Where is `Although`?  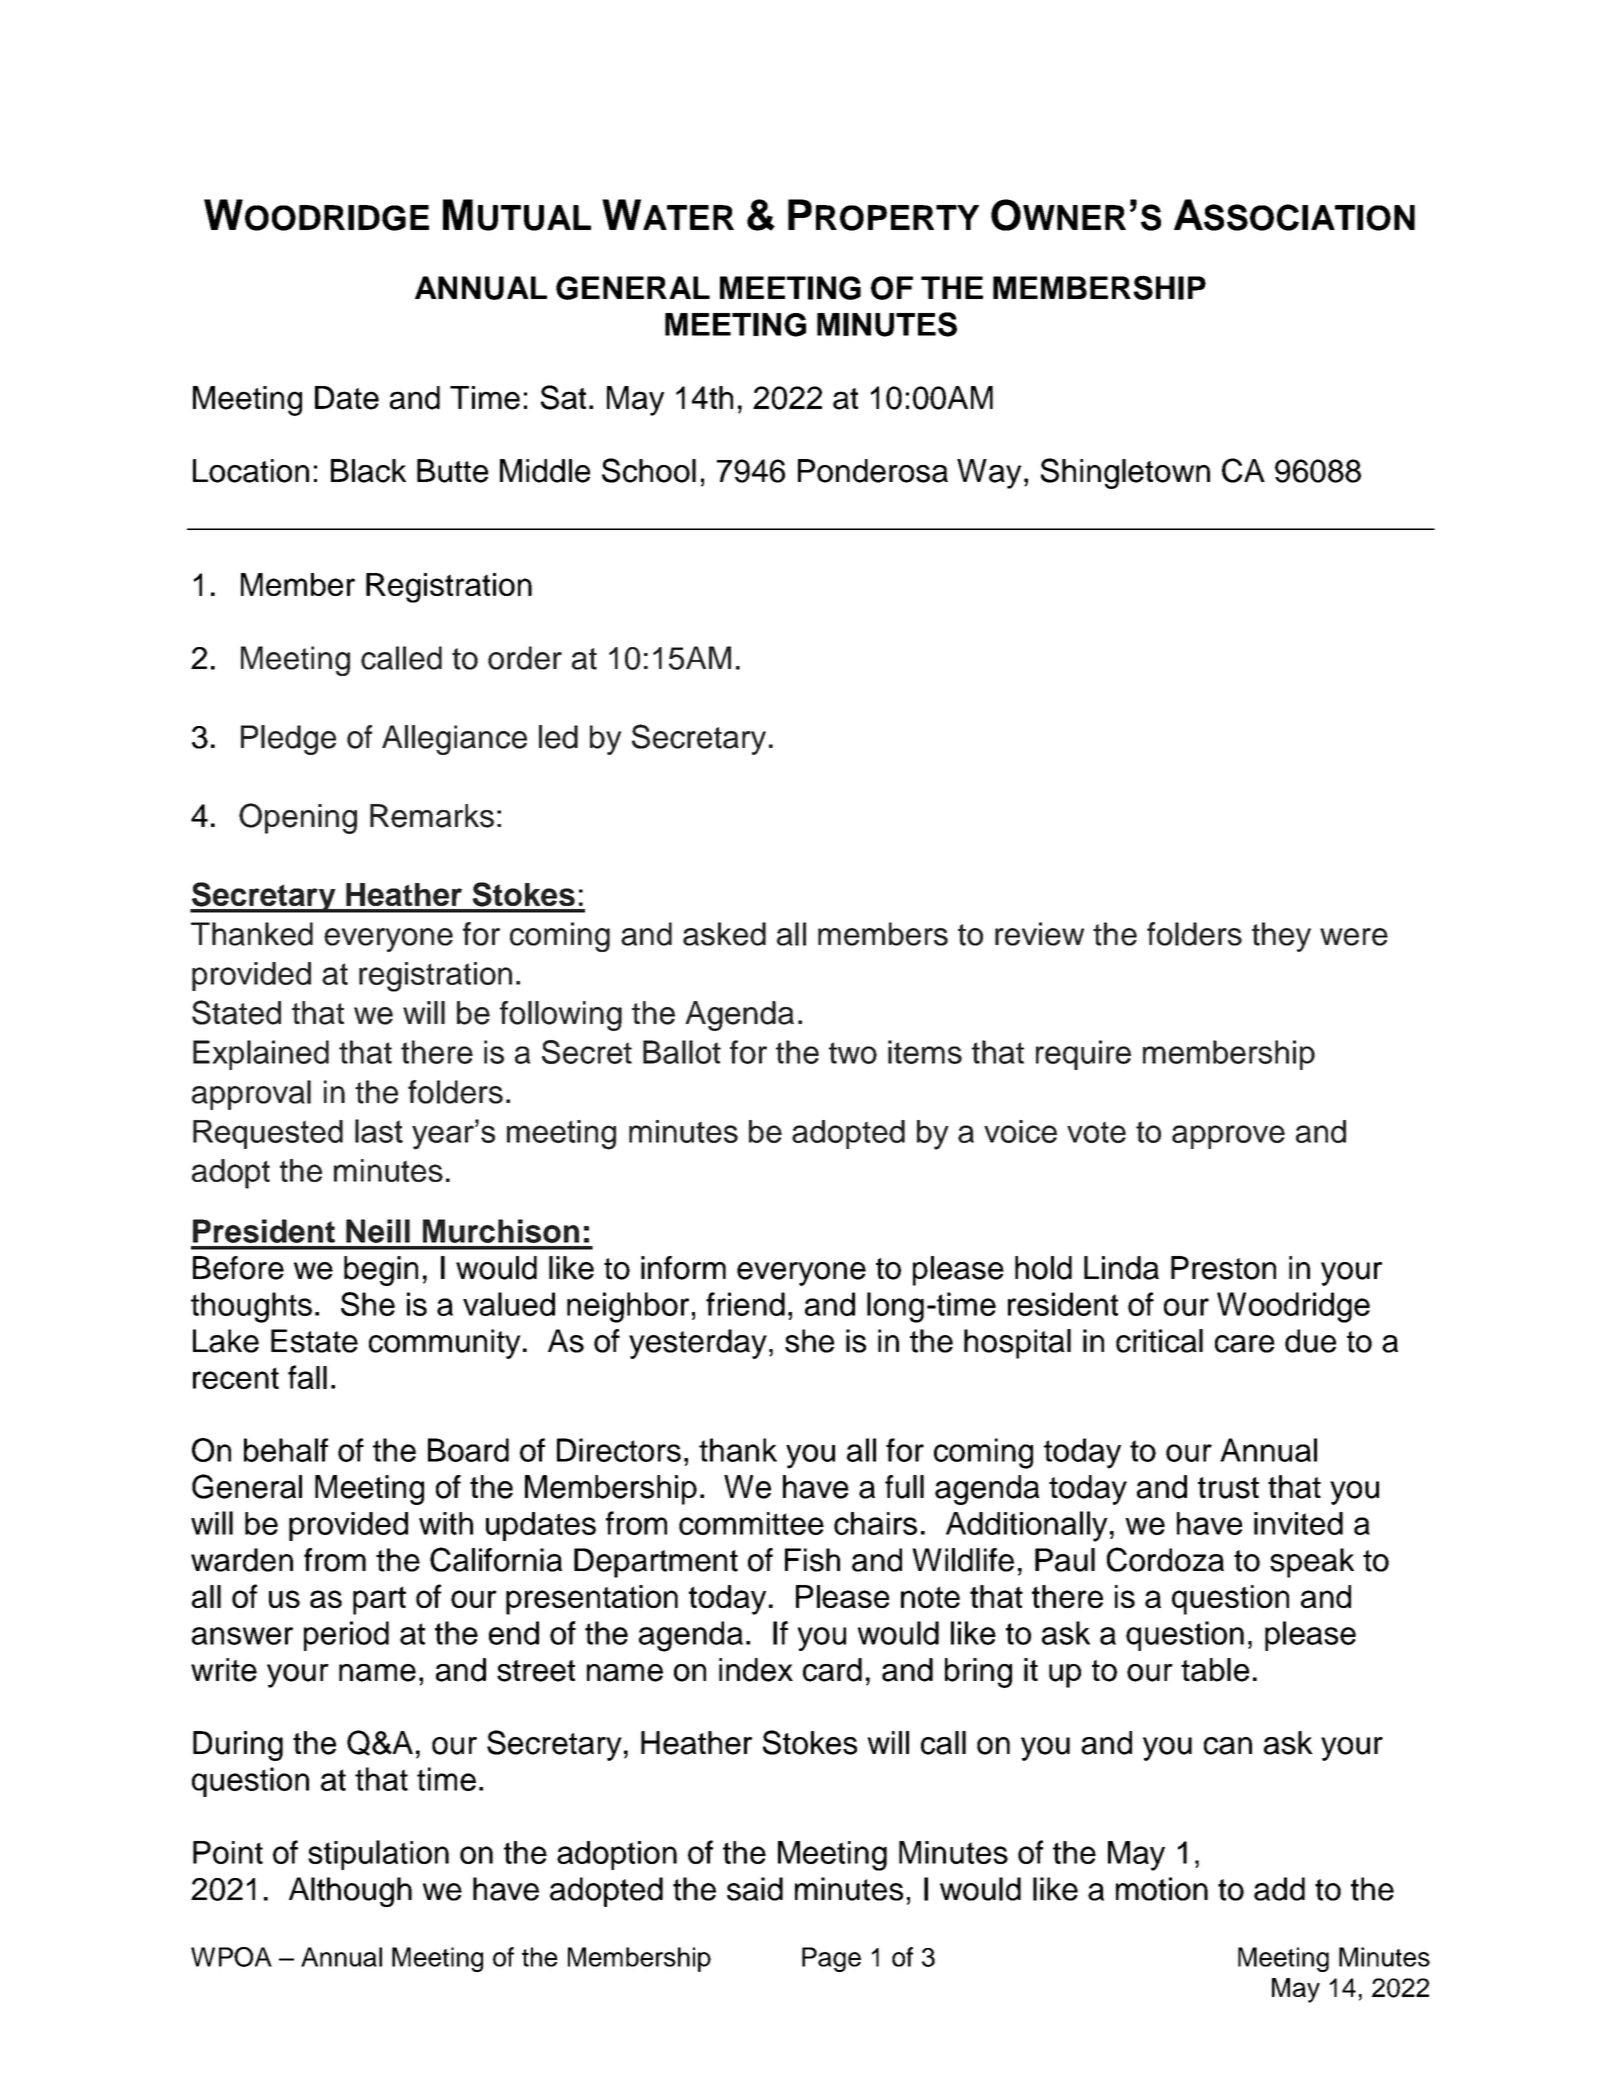 Although is located at coordinates (350, 1892).
